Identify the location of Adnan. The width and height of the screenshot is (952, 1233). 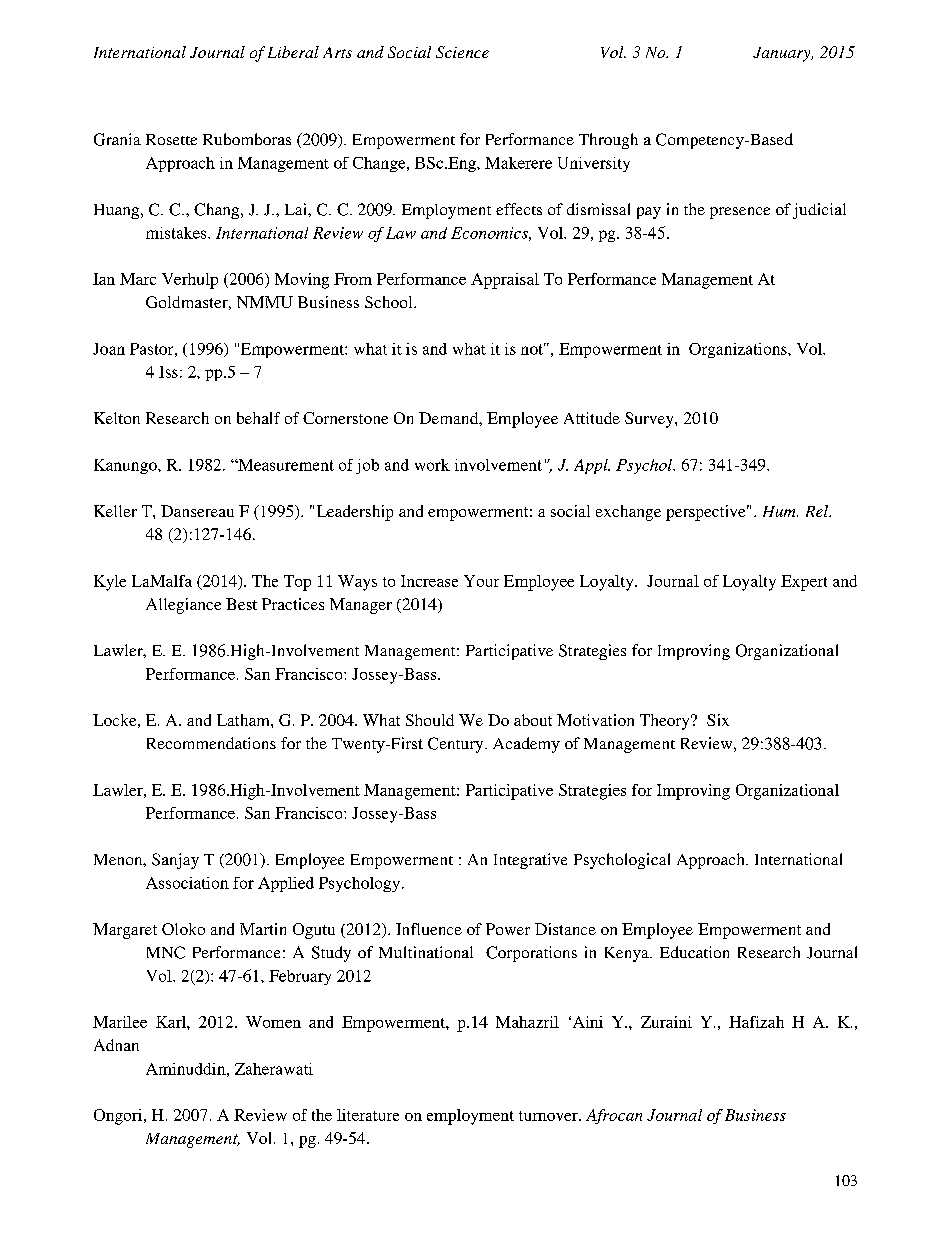
(116, 1045).
